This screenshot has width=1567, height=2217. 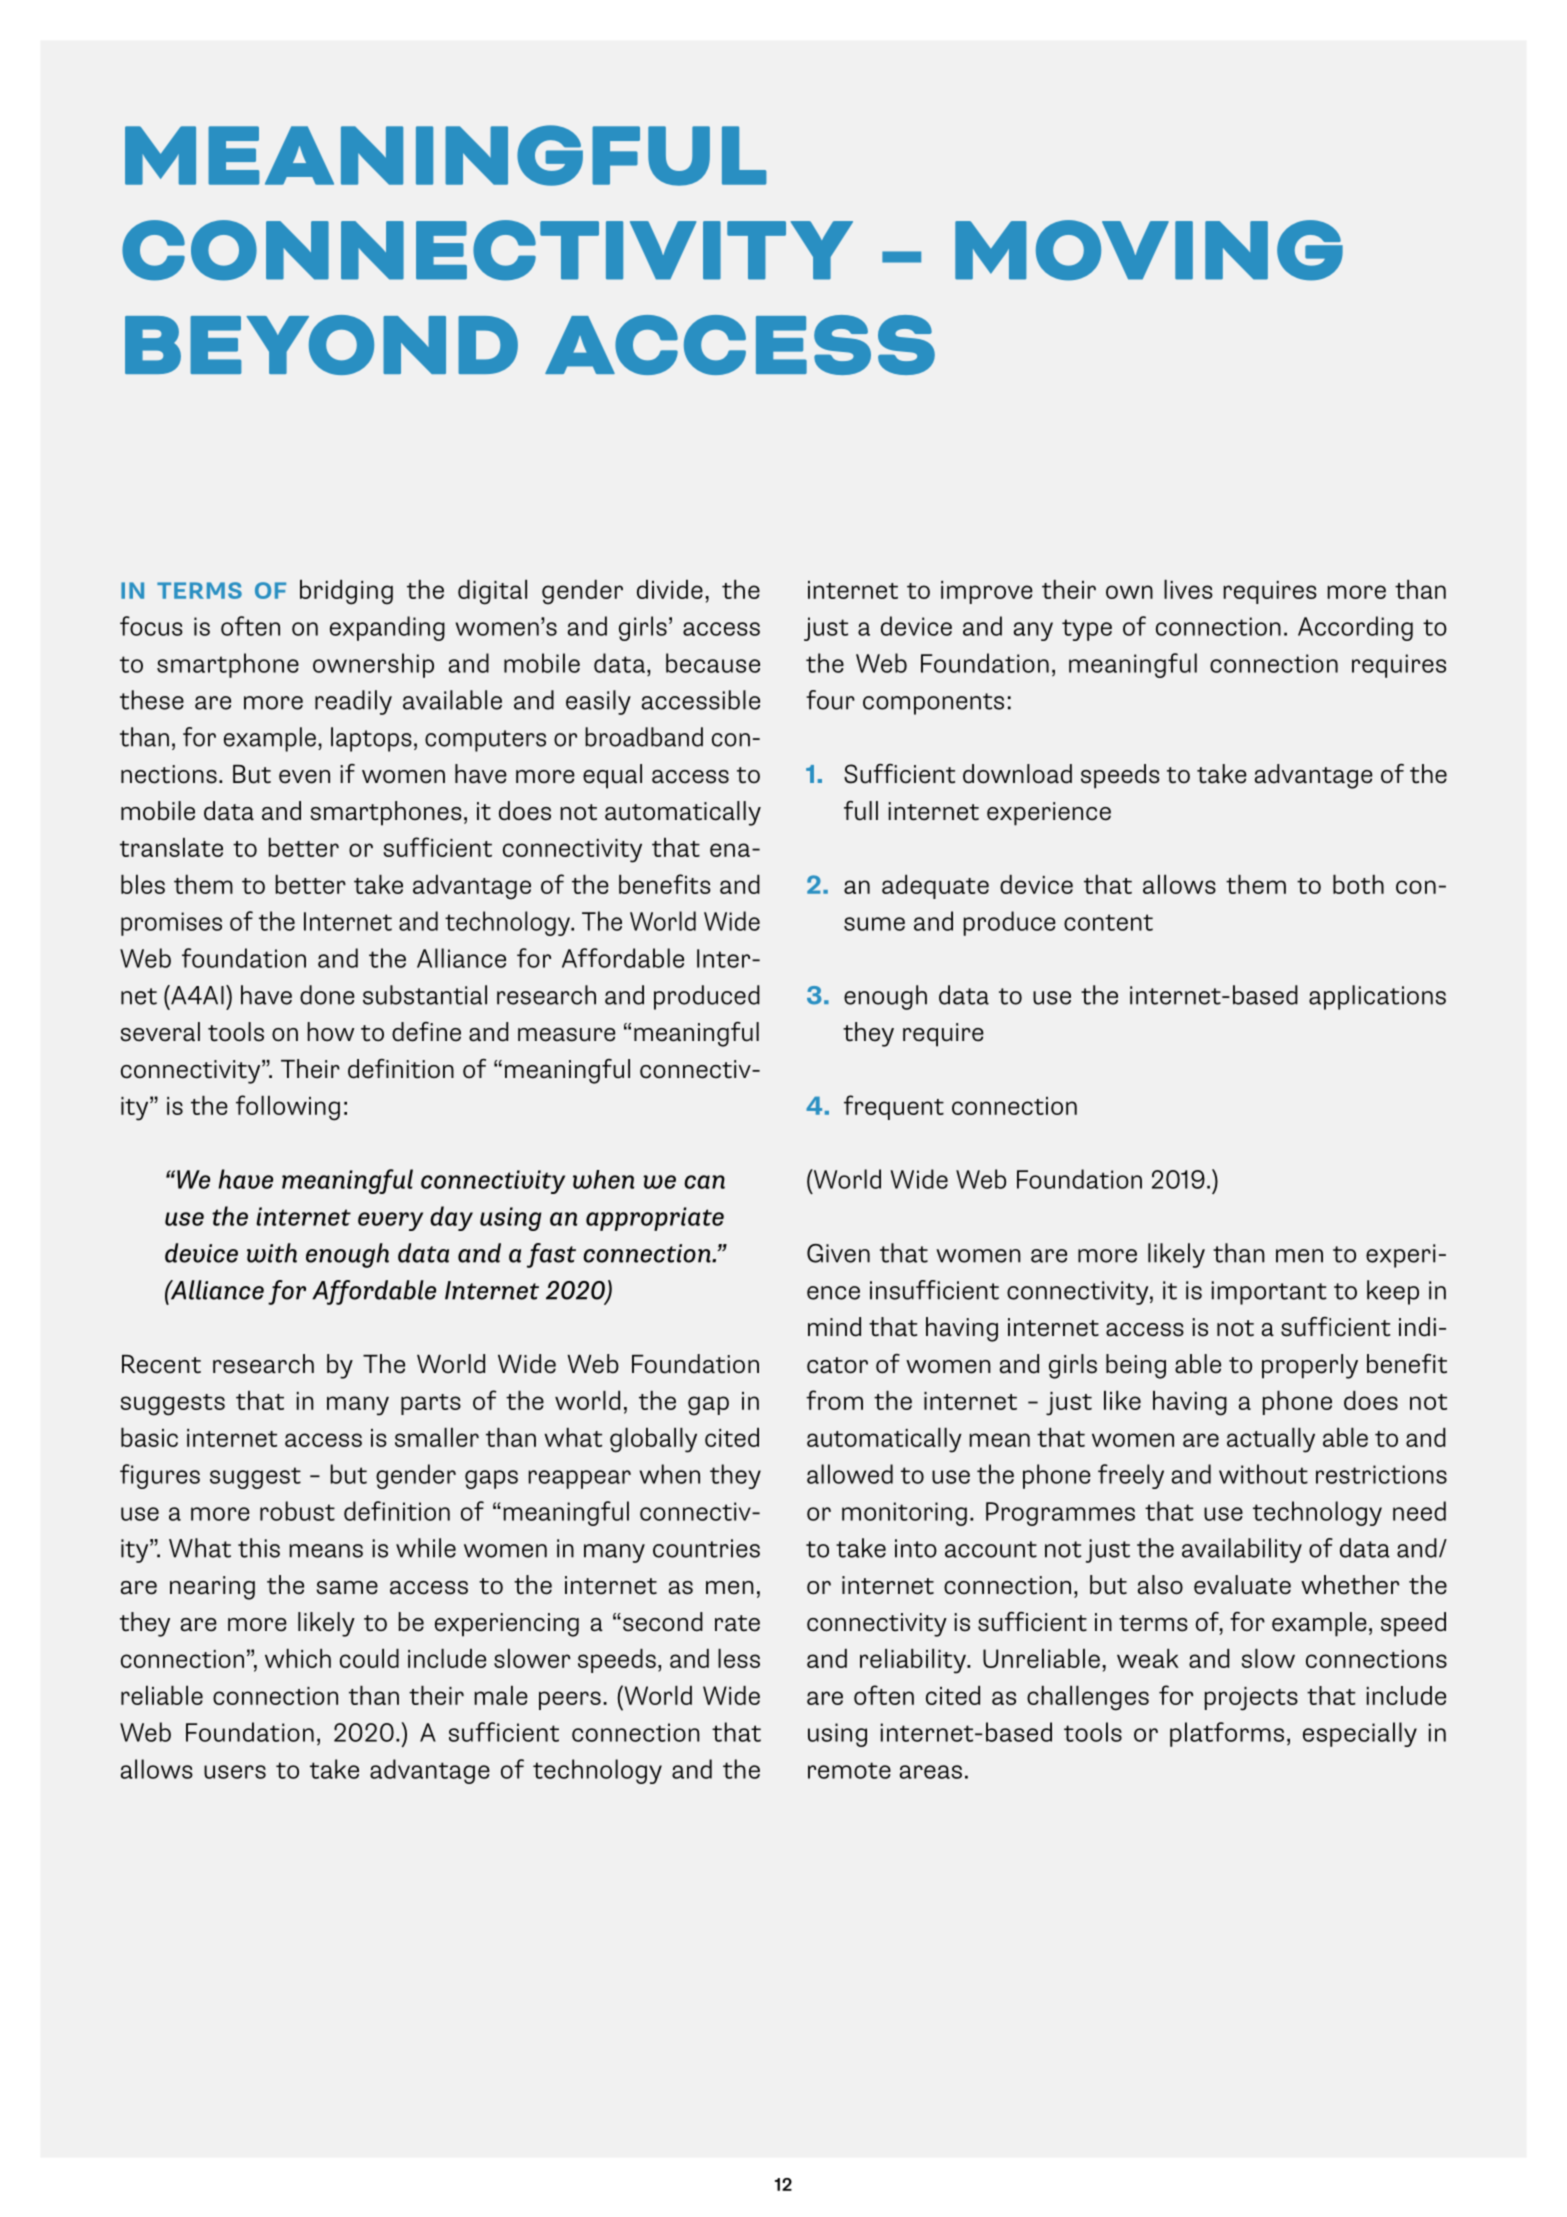 What do you see at coordinates (321, 345) in the screenshot?
I see `BEYOND` at bounding box center [321, 345].
